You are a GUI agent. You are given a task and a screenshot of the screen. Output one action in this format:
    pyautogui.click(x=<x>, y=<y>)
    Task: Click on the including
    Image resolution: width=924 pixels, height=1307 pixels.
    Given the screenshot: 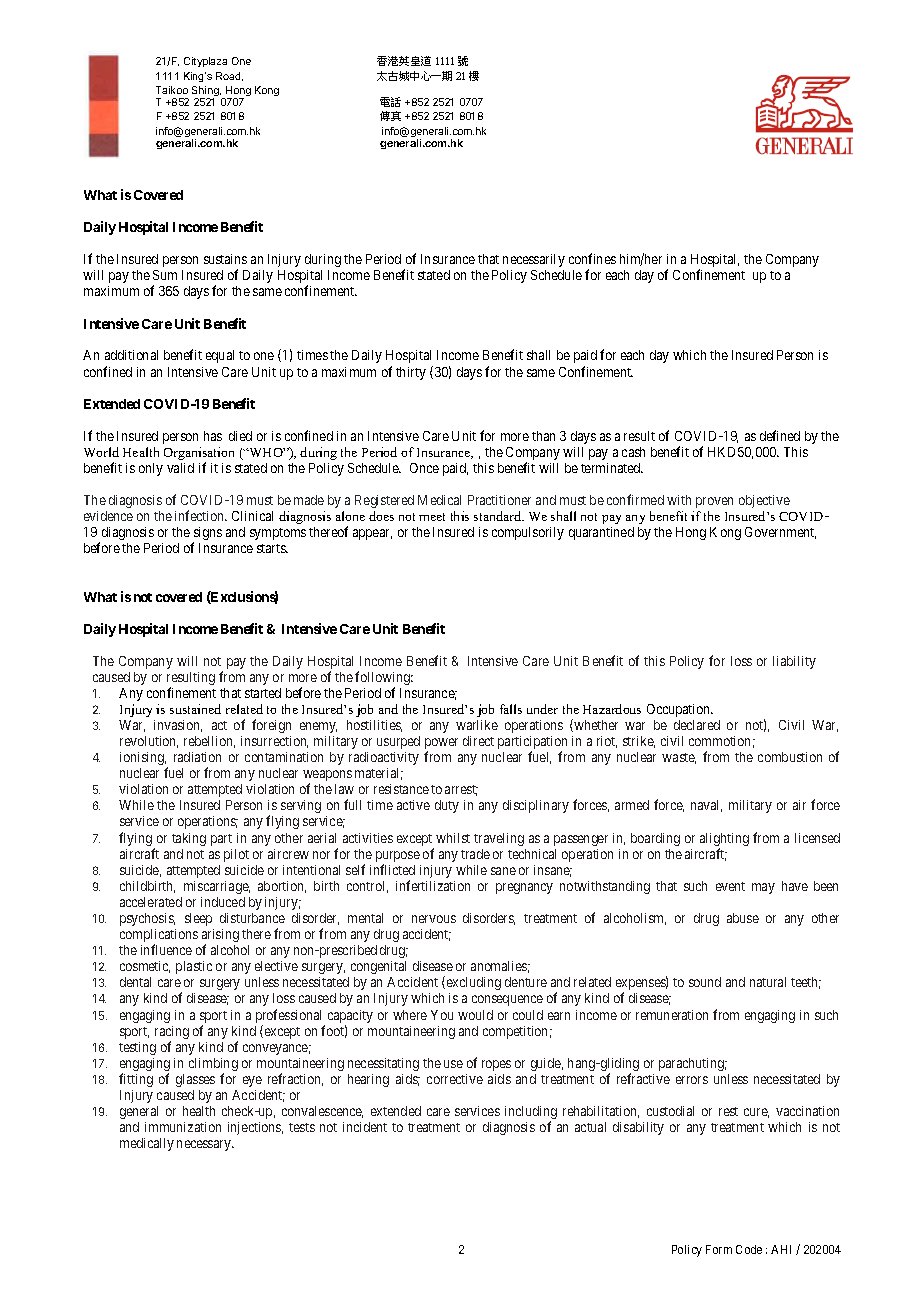 What is the action you would take?
    pyautogui.click(x=531, y=1114)
